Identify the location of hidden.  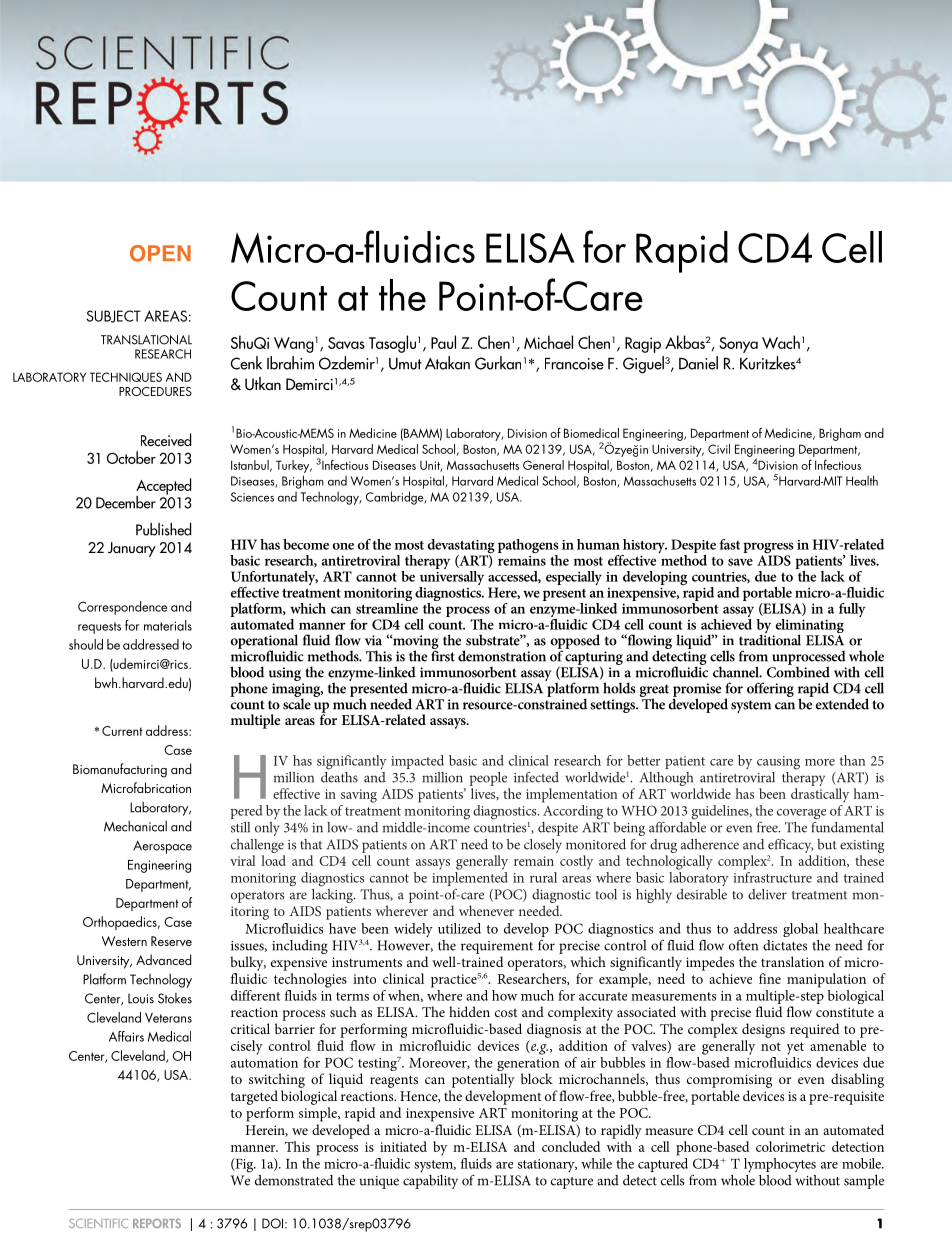
(469, 1011).
